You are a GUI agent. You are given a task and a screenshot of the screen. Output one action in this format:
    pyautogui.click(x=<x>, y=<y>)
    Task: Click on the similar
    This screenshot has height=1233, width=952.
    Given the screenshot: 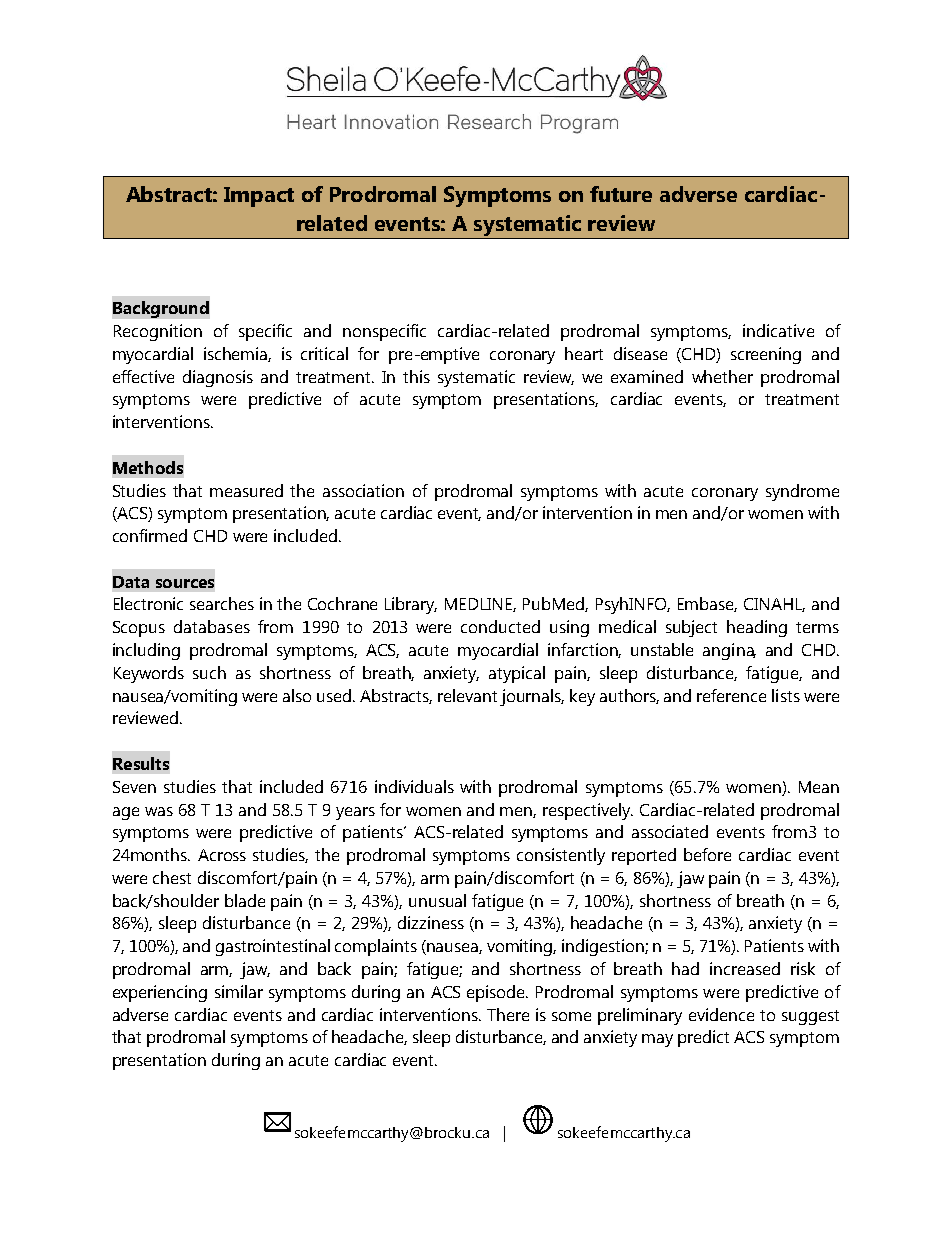 What is the action you would take?
    pyautogui.click(x=239, y=991)
